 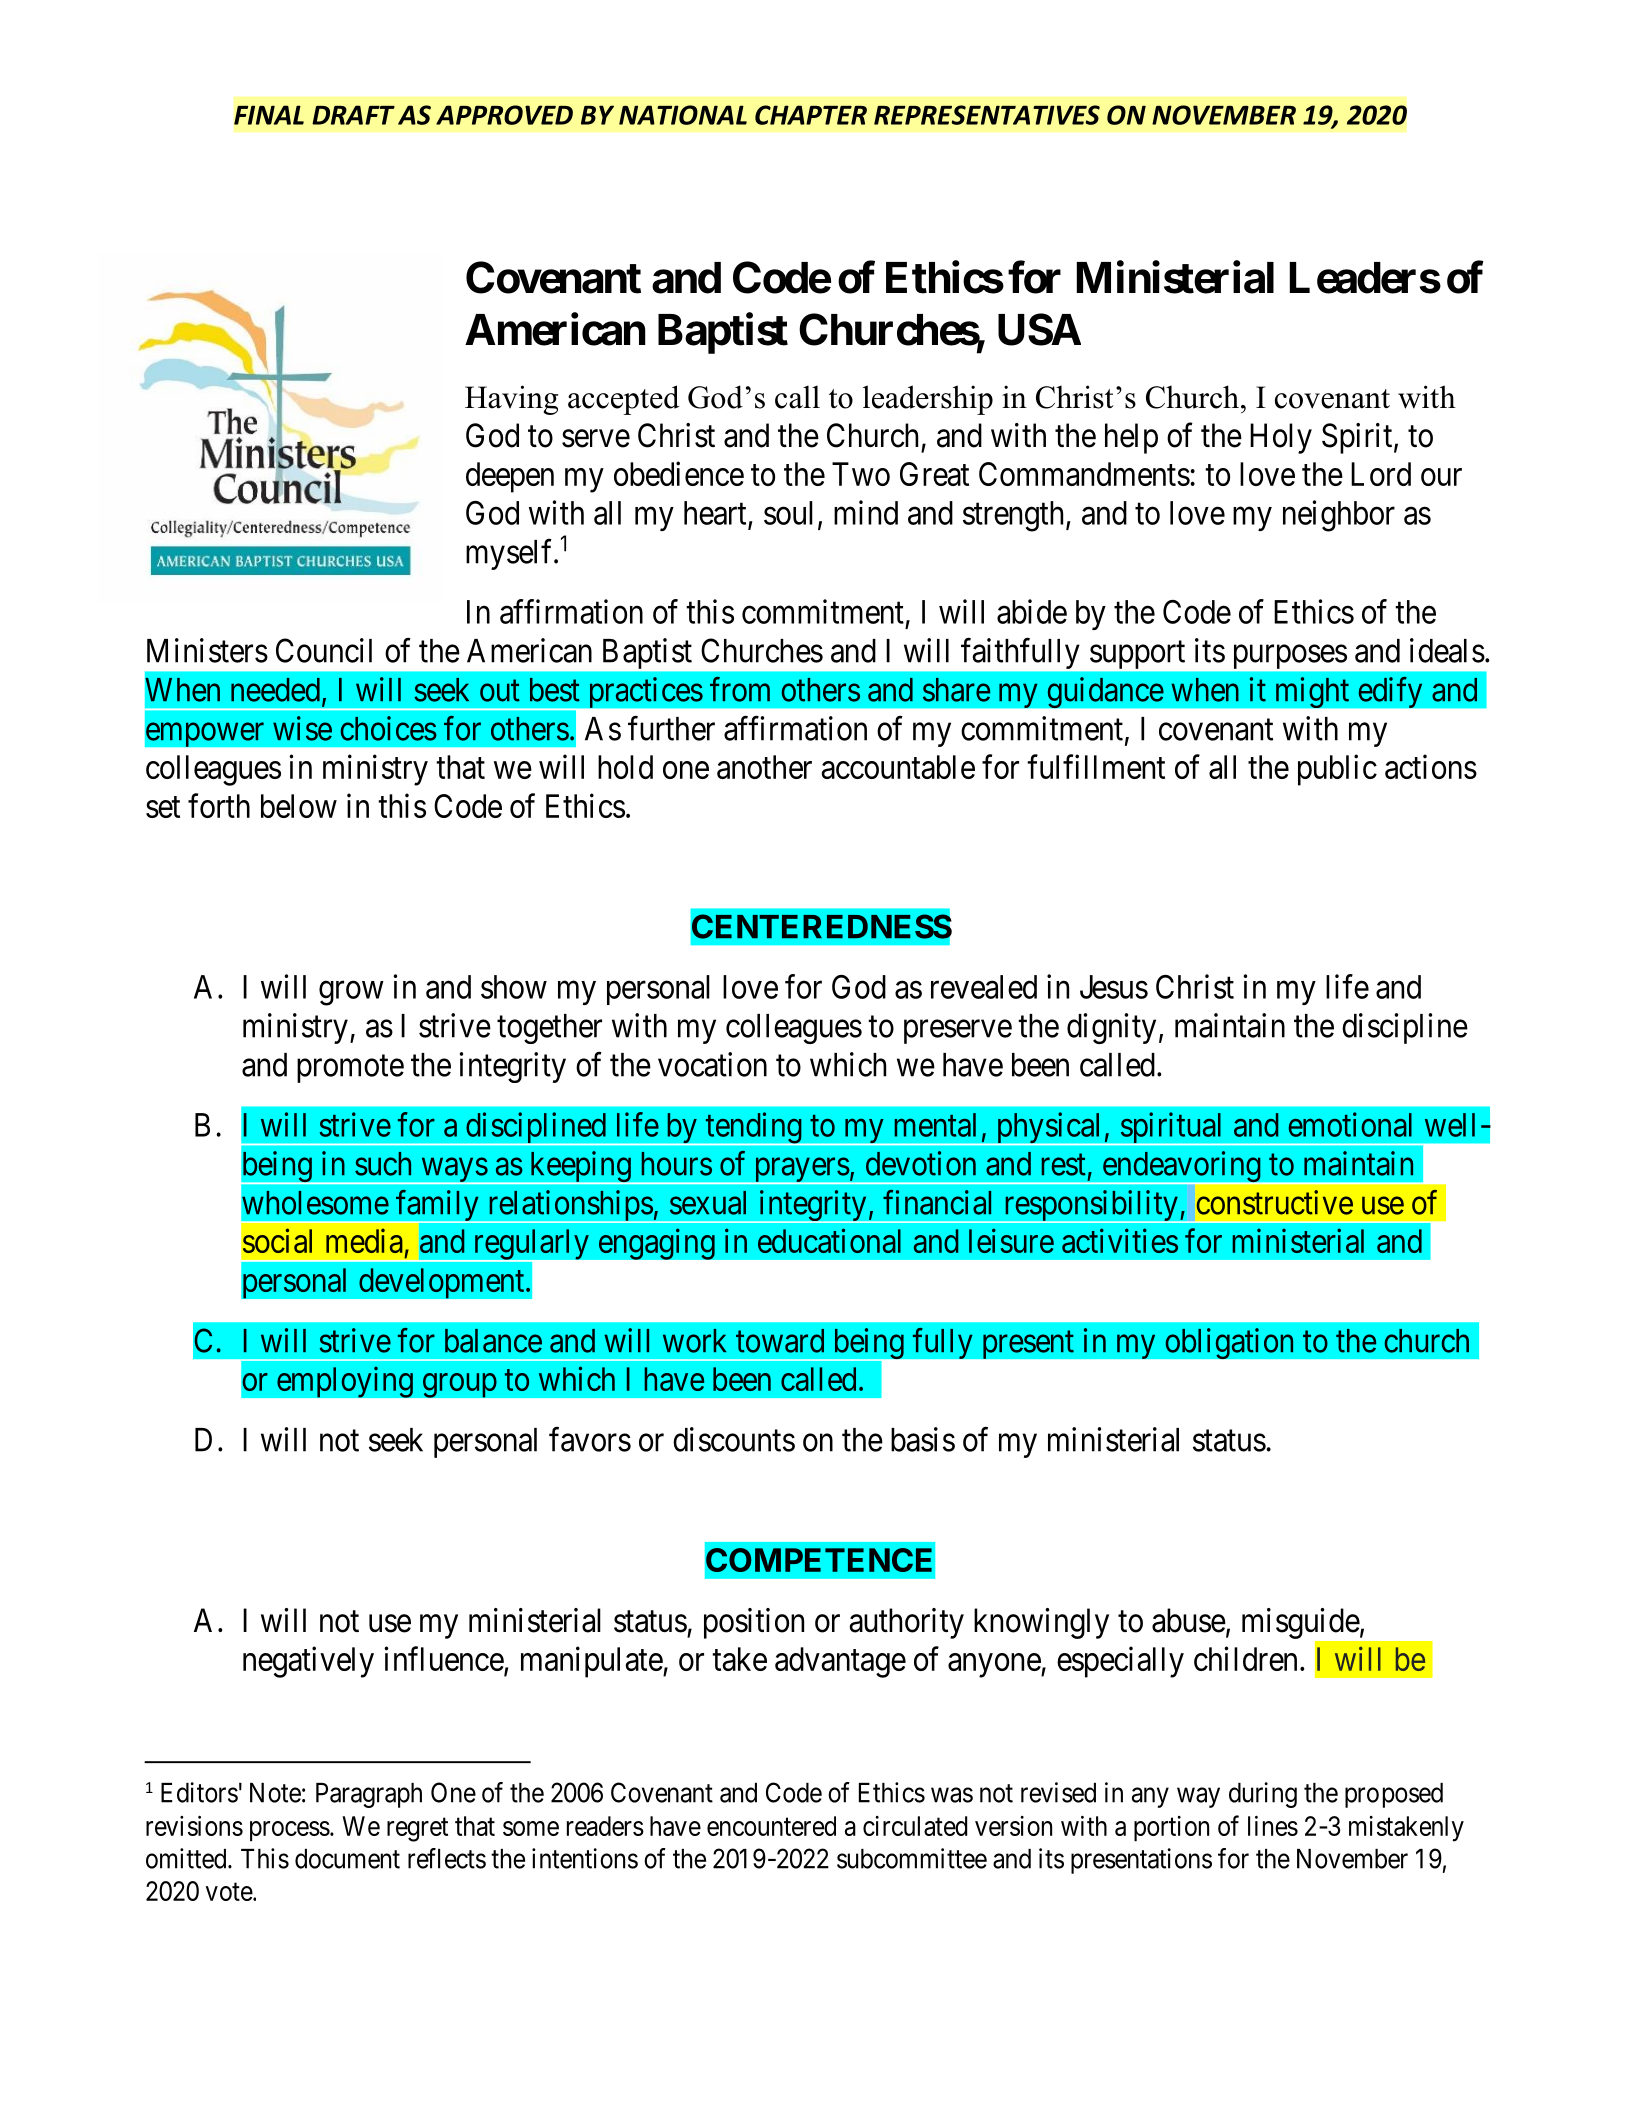 I want to click on process, so click(x=290, y=1831).
